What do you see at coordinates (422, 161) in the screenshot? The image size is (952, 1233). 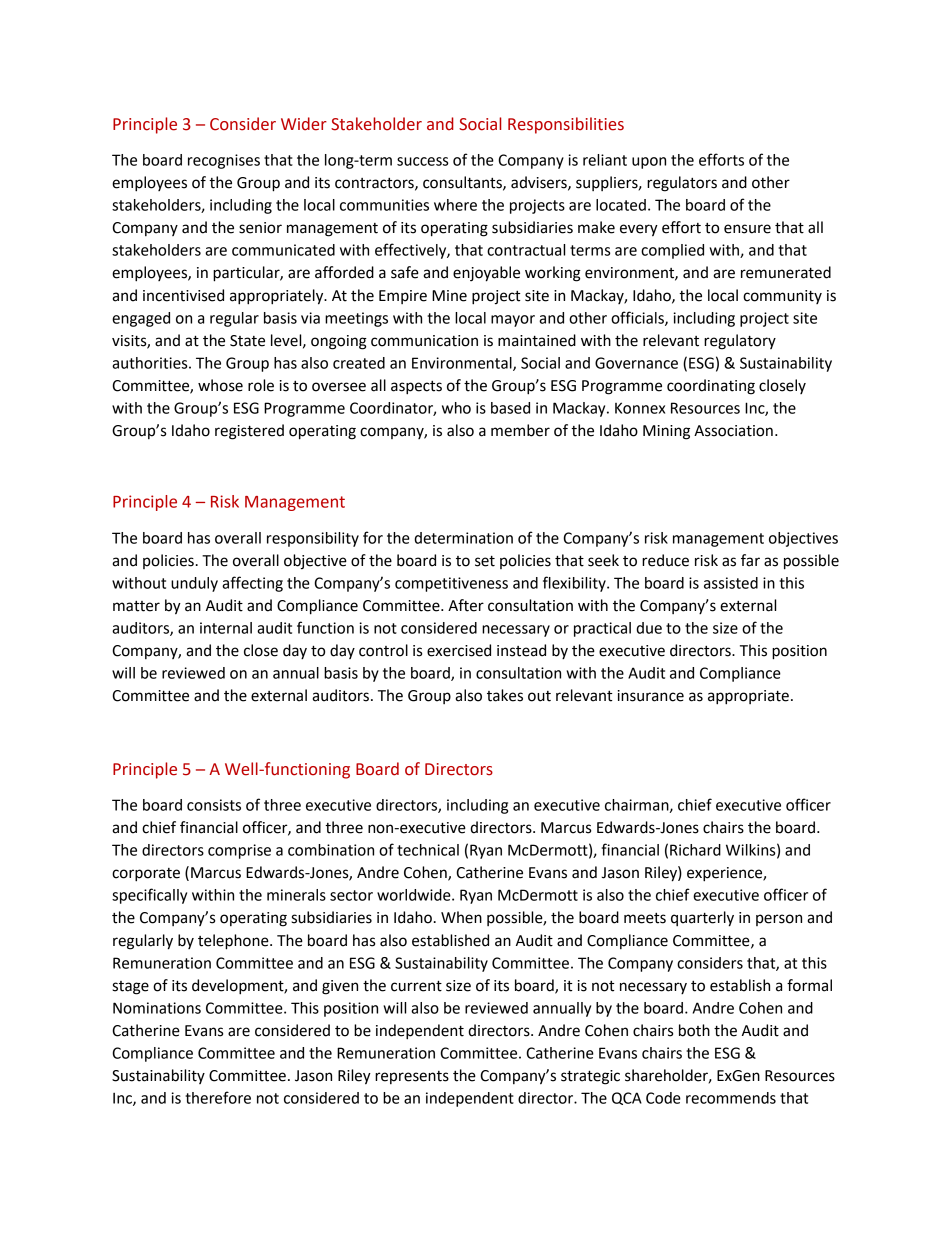 I see `success` at bounding box center [422, 161].
